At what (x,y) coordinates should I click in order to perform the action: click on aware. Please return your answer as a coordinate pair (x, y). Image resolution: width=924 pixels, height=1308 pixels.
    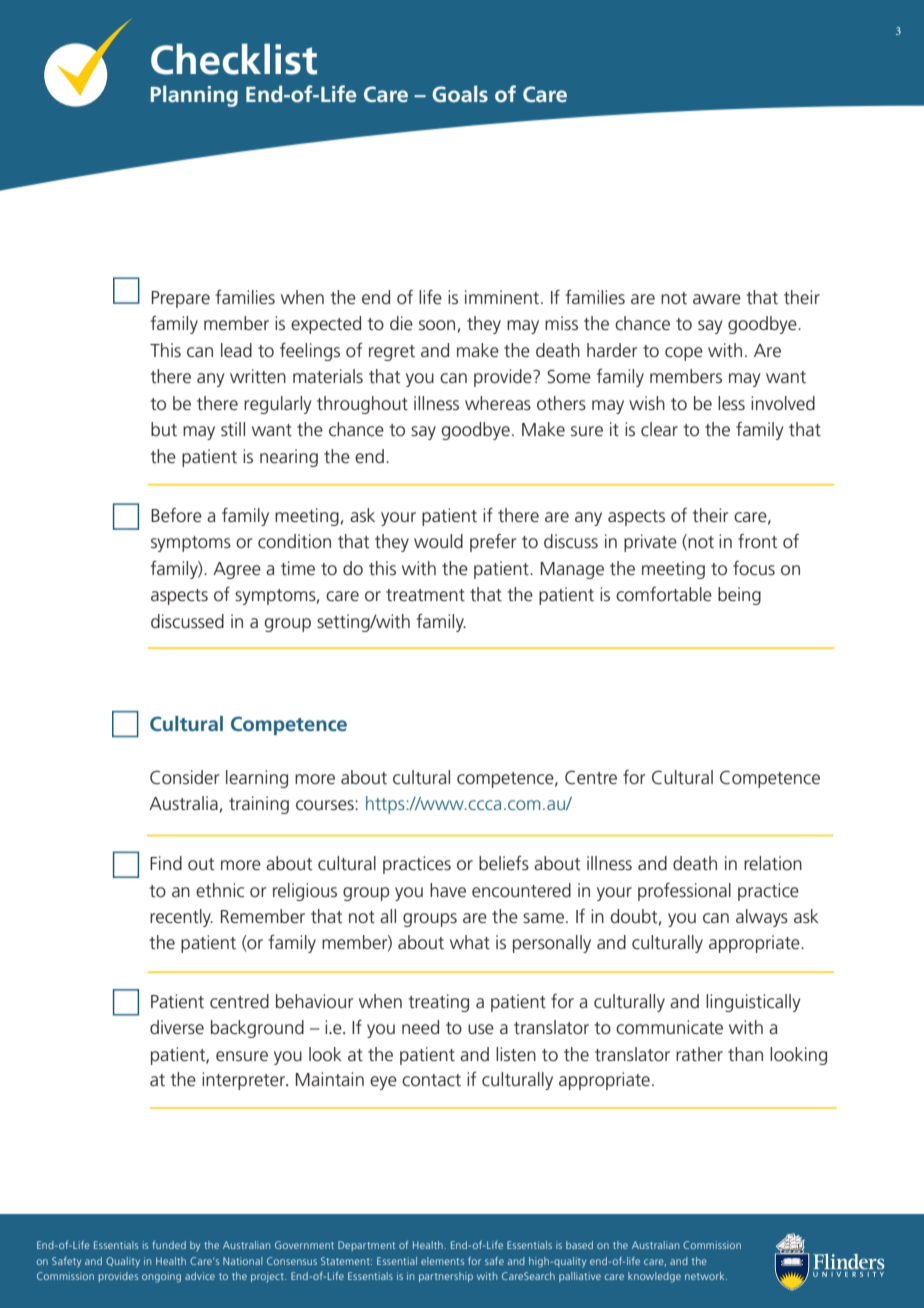
    Looking at the image, I should click on (717, 299).
